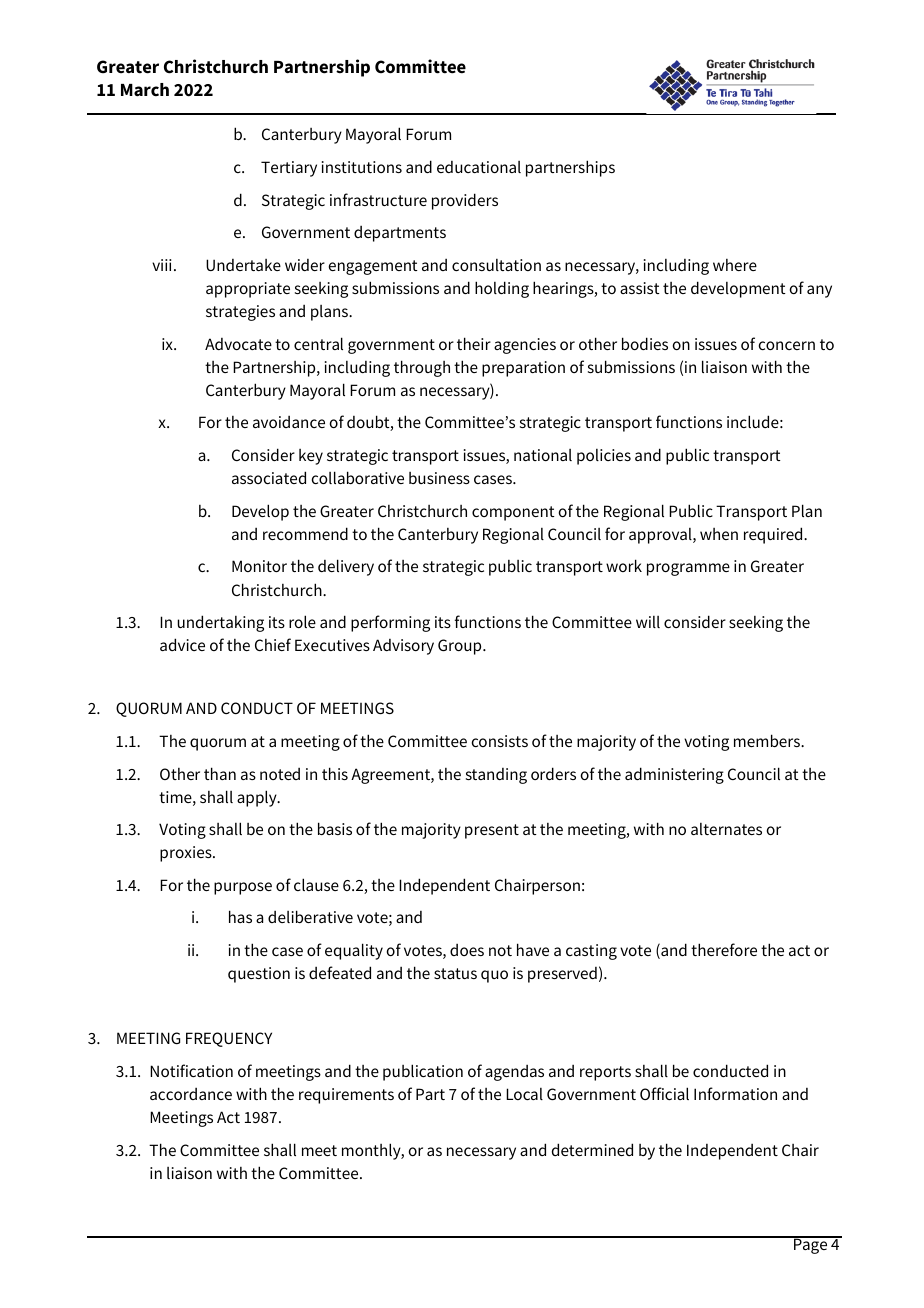 This screenshot has height=1308, width=924. Describe the element at coordinates (768, 740) in the screenshot. I see `members` at that location.
